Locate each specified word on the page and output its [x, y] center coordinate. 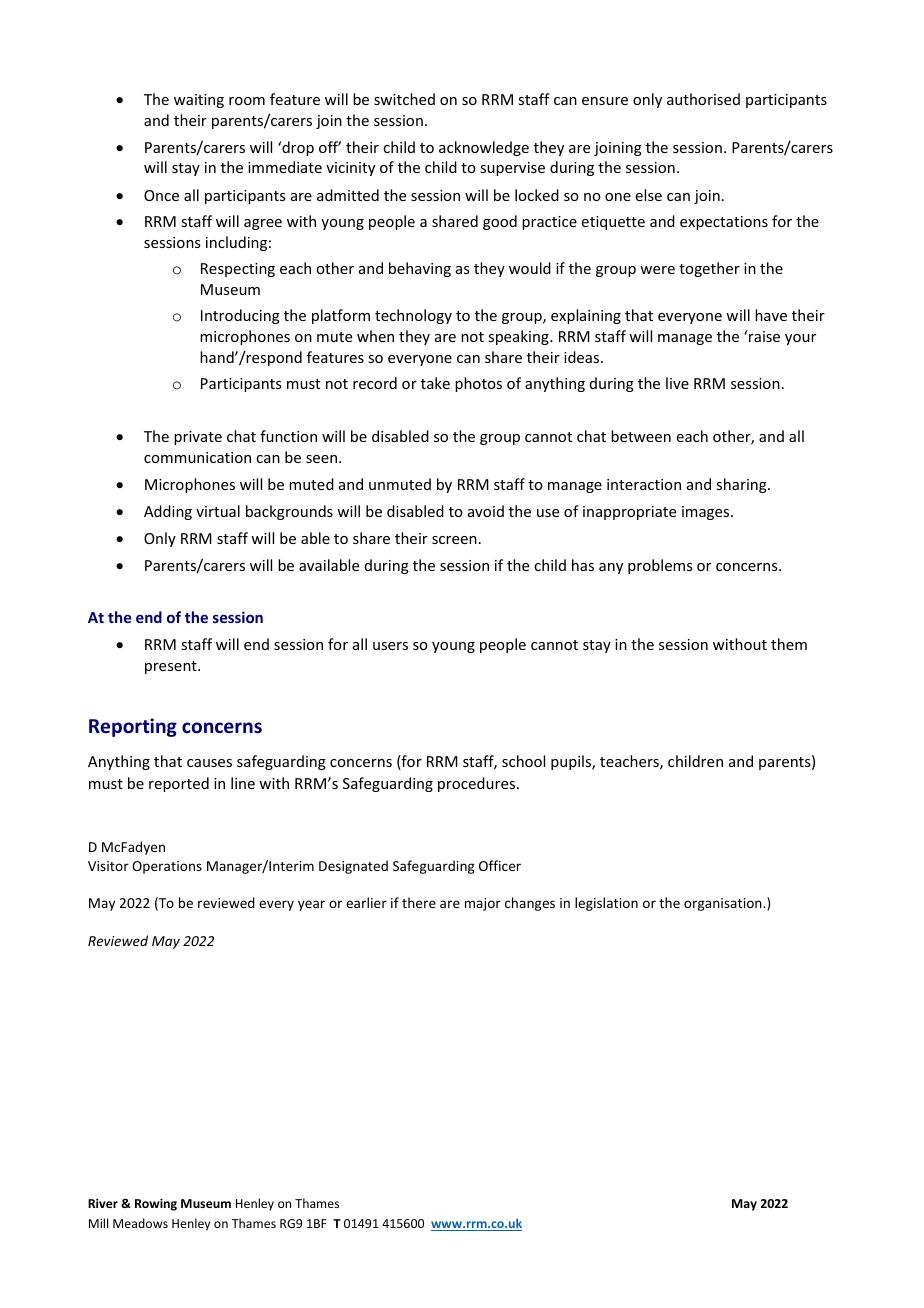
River [103, 1203]
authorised [703, 99]
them [789, 644]
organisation [724, 904]
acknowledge [484, 148]
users [390, 646]
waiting [199, 101]
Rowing [156, 1204]
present [172, 667]
